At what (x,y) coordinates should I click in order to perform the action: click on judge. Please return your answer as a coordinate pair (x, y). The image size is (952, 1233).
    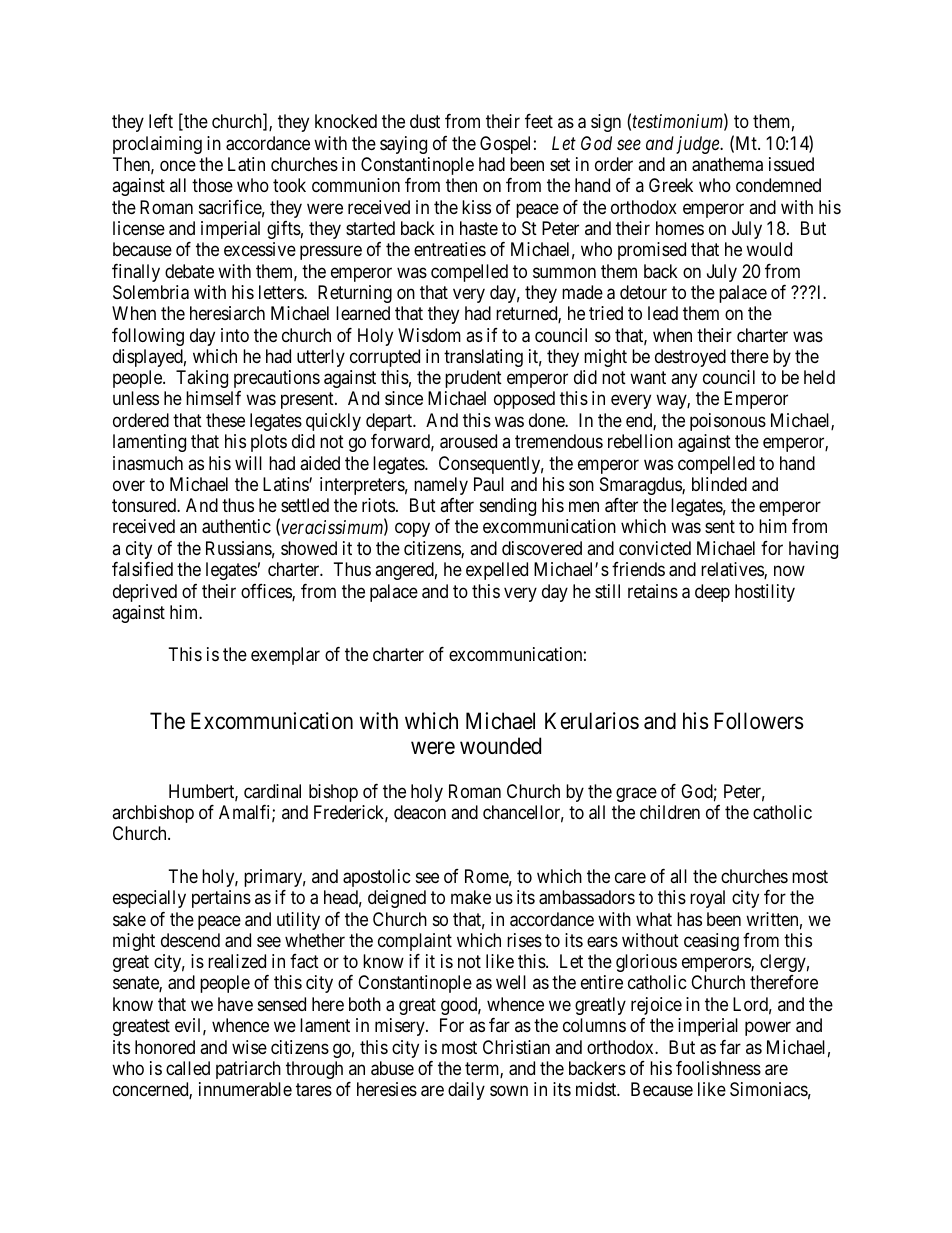
    Looking at the image, I should click on (698, 145).
